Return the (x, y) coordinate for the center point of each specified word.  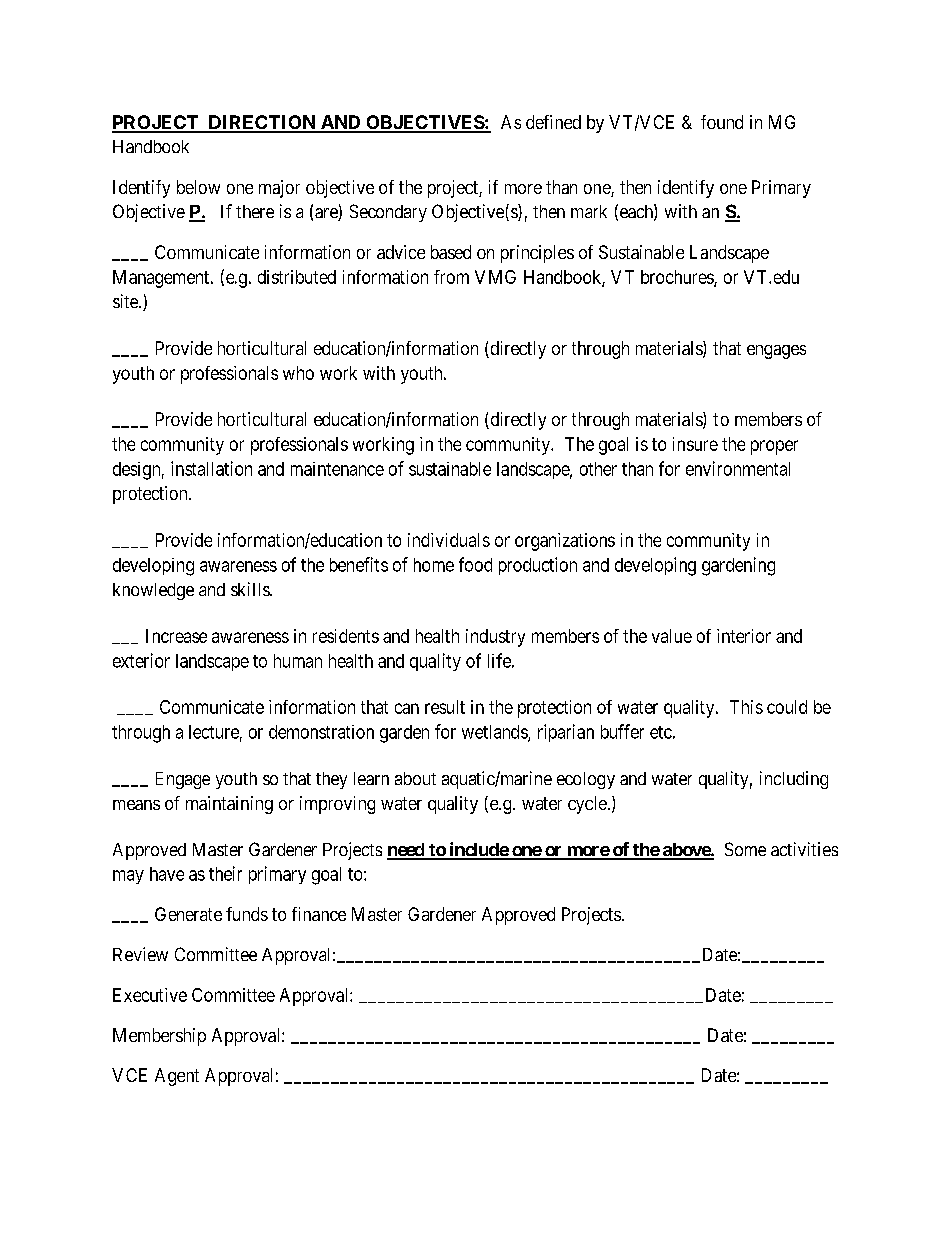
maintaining (229, 805)
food (475, 564)
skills (251, 589)
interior (744, 636)
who (298, 373)
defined (553, 122)
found (722, 122)
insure (695, 444)
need (406, 851)
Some (745, 849)
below (198, 187)
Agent (177, 1077)
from (451, 277)
